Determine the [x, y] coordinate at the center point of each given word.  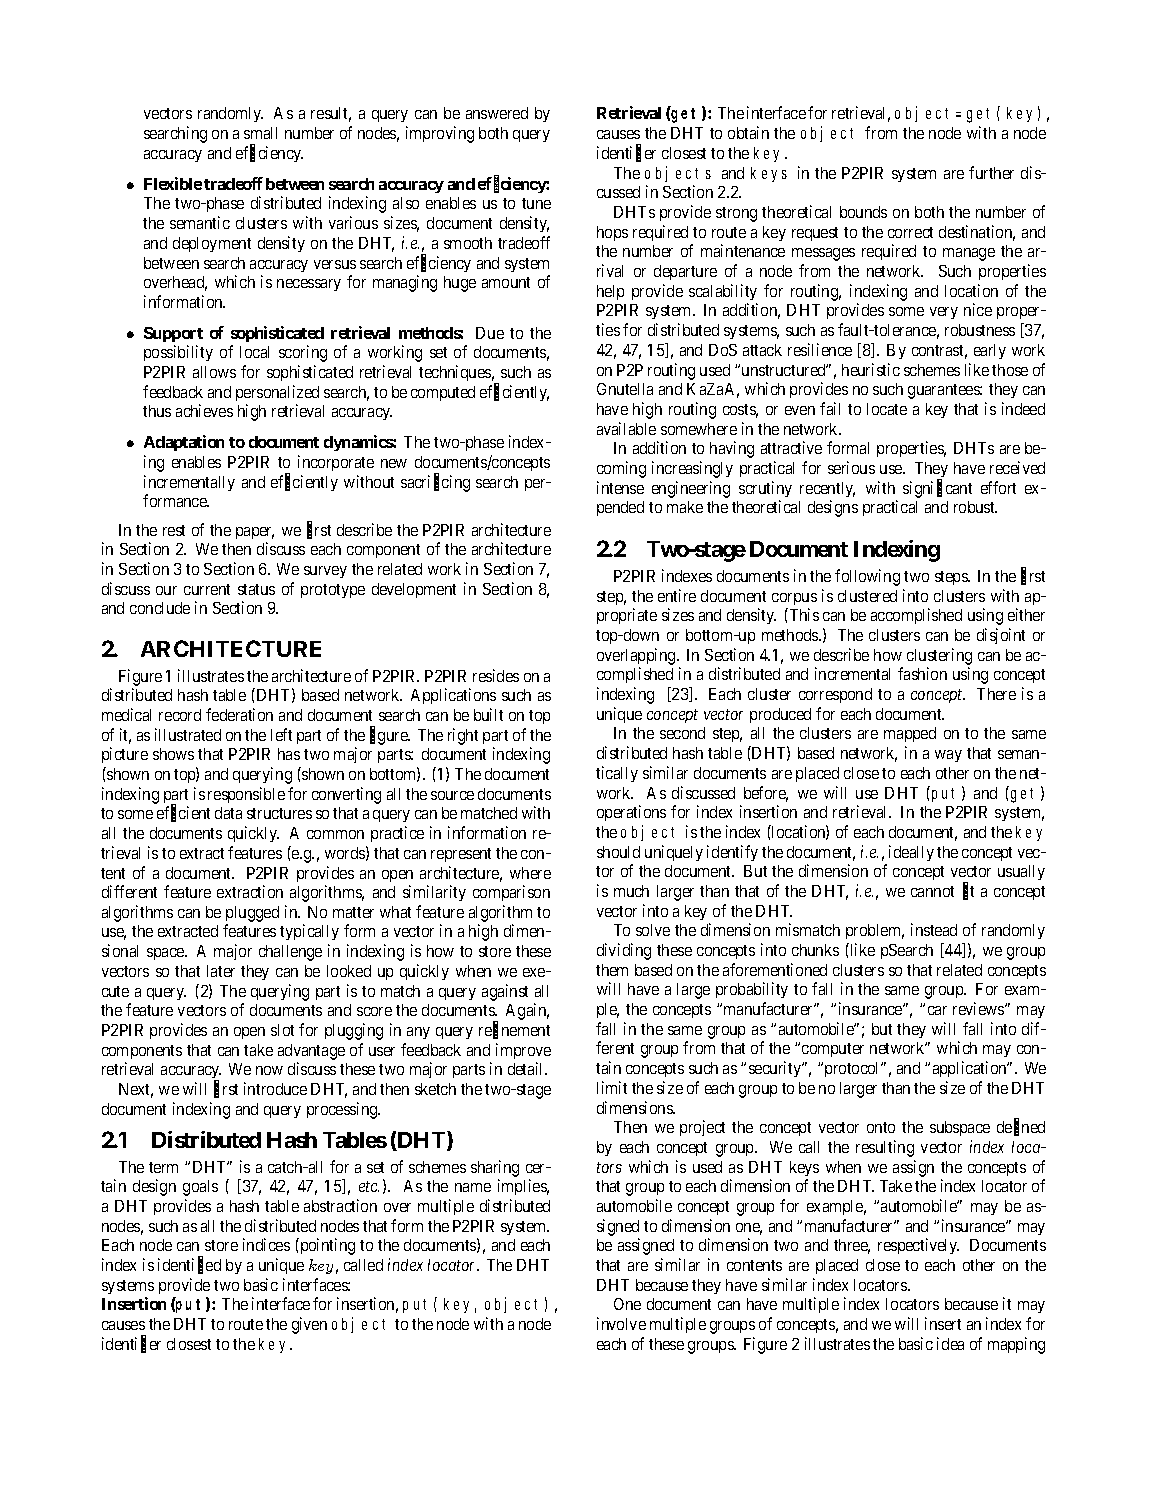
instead [934, 929]
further [991, 172]
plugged [252, 914]
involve [621, 1323]
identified [189, 1266]
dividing [624, 951]
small [260, 133]
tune [536, 203]
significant [937, 489]
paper [255, 533]
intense [620, 487]
